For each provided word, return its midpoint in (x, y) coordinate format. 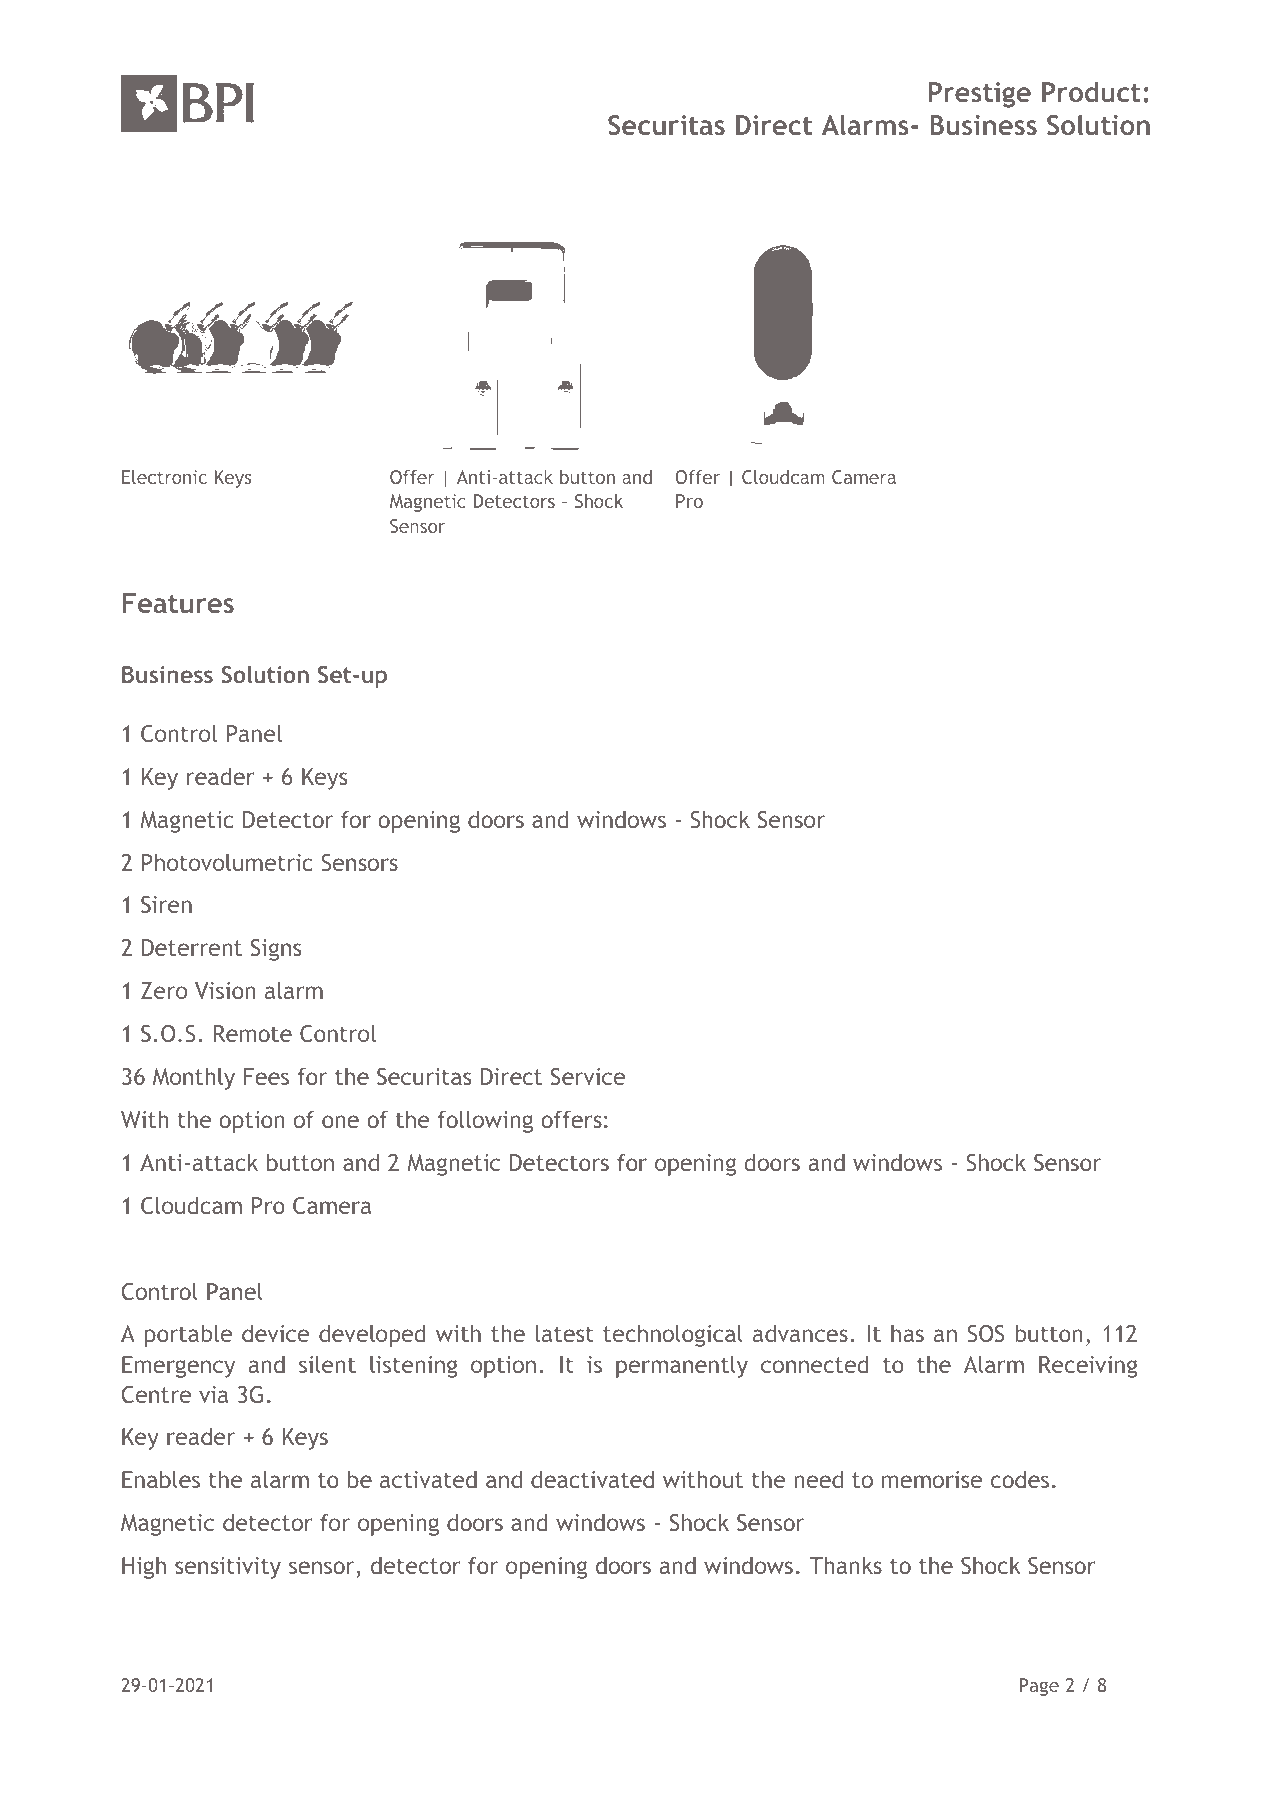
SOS (986, 1333)
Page (1039, 1687)
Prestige (980, 95)
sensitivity (228, 1568)
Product (1091, 91)
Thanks (846, 1565)
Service (588, 1076)
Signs (276, 950)
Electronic (164, 477)
